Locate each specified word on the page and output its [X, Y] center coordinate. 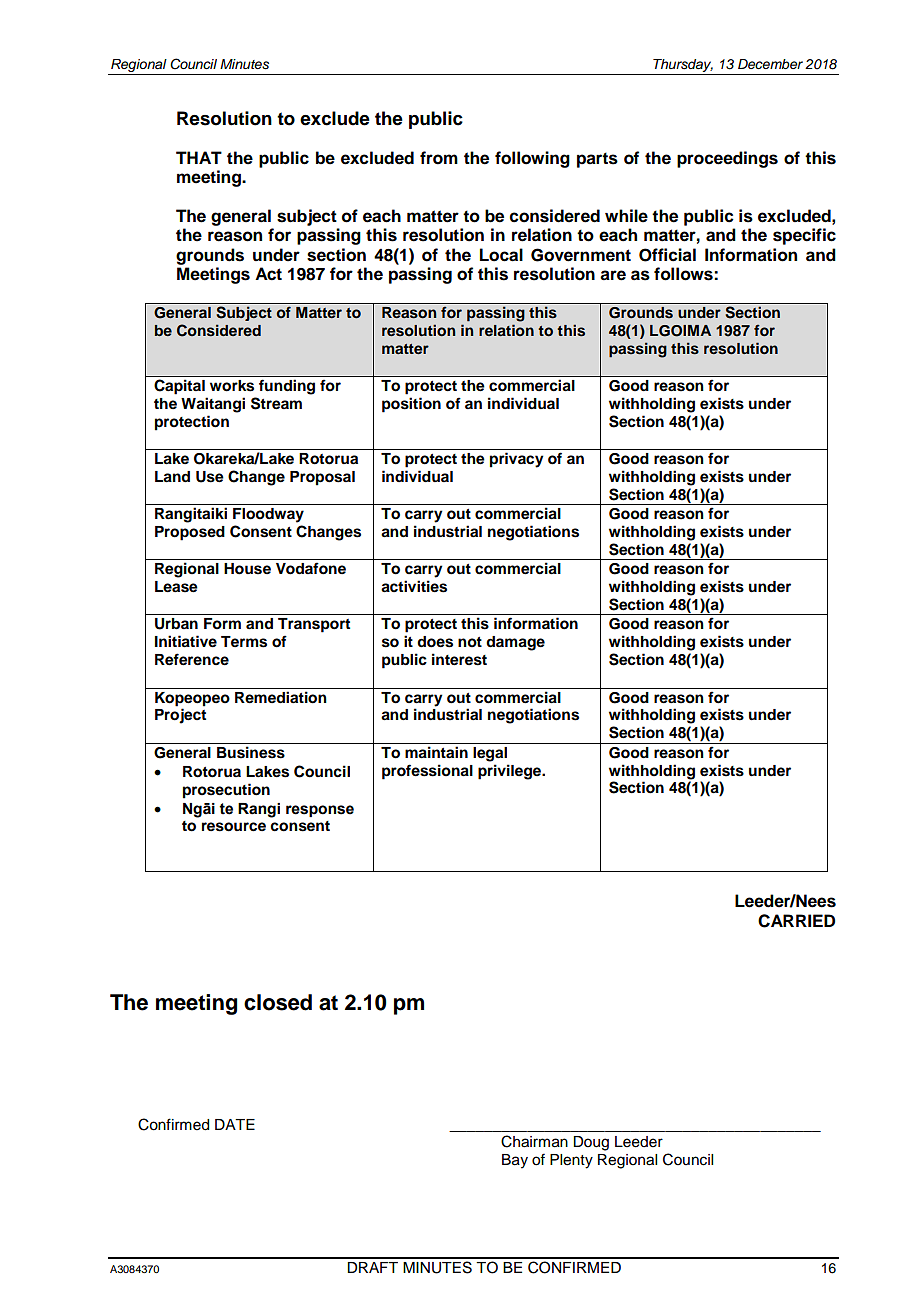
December [770, 64]
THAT [199, 157]
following [532, 159]
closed [278, 1002]
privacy [517, 460]
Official [667, 255]
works [232, 385]
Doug [591, 1143]
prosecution [226, 791]
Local [501, 255]
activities [414, 586]
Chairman [534, 1141]
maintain [436, 752]
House [247, 569]
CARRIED [796, 921]
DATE [235, 1124]
